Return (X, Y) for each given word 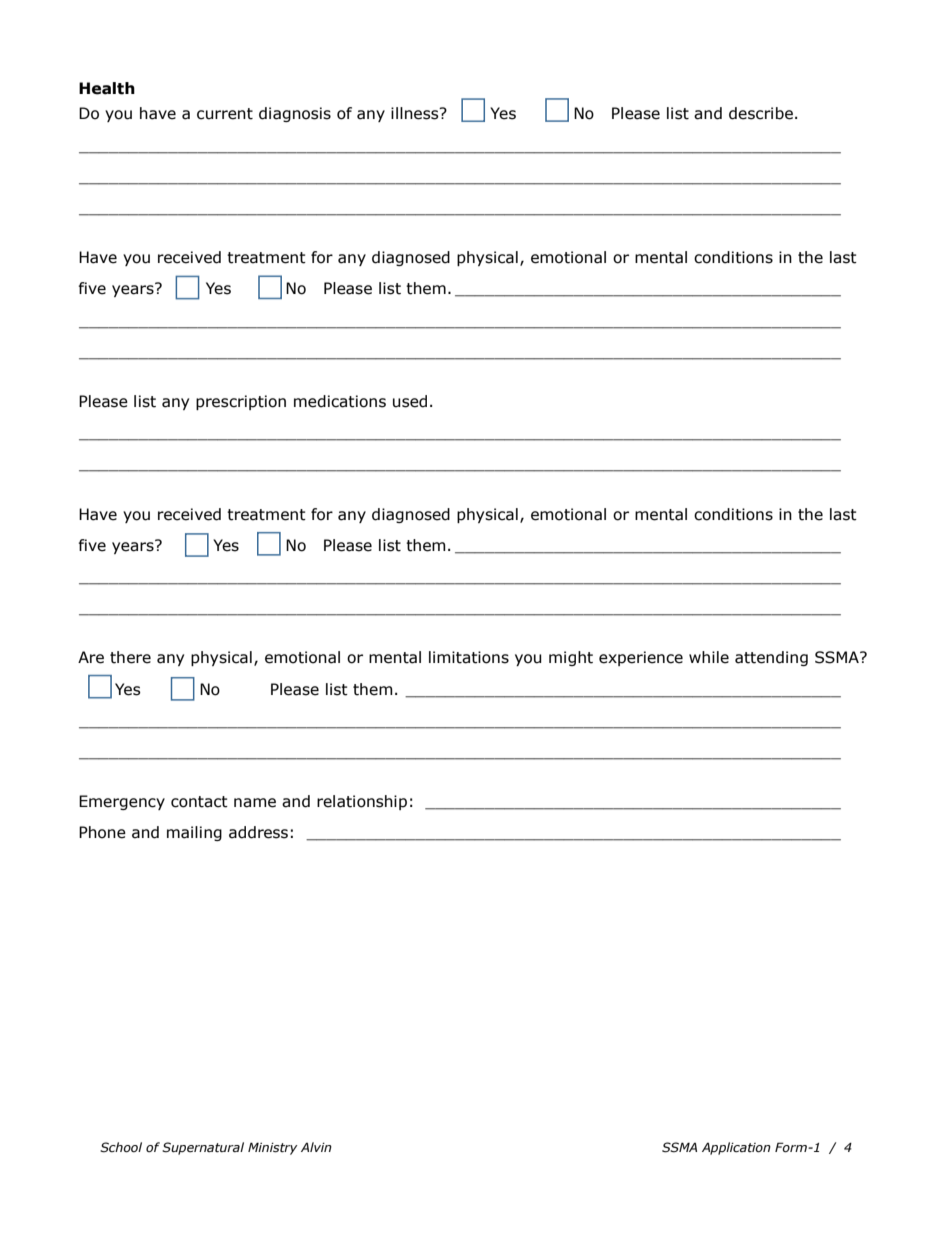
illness (416, 113)
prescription (241, 402)
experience (641, 658)
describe (761, 113)
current (225, 114)
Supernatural (203, 1148)
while (709, 657)
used (410, 401)
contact (199, 802)
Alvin (316, 1147)
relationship (362, 802)
